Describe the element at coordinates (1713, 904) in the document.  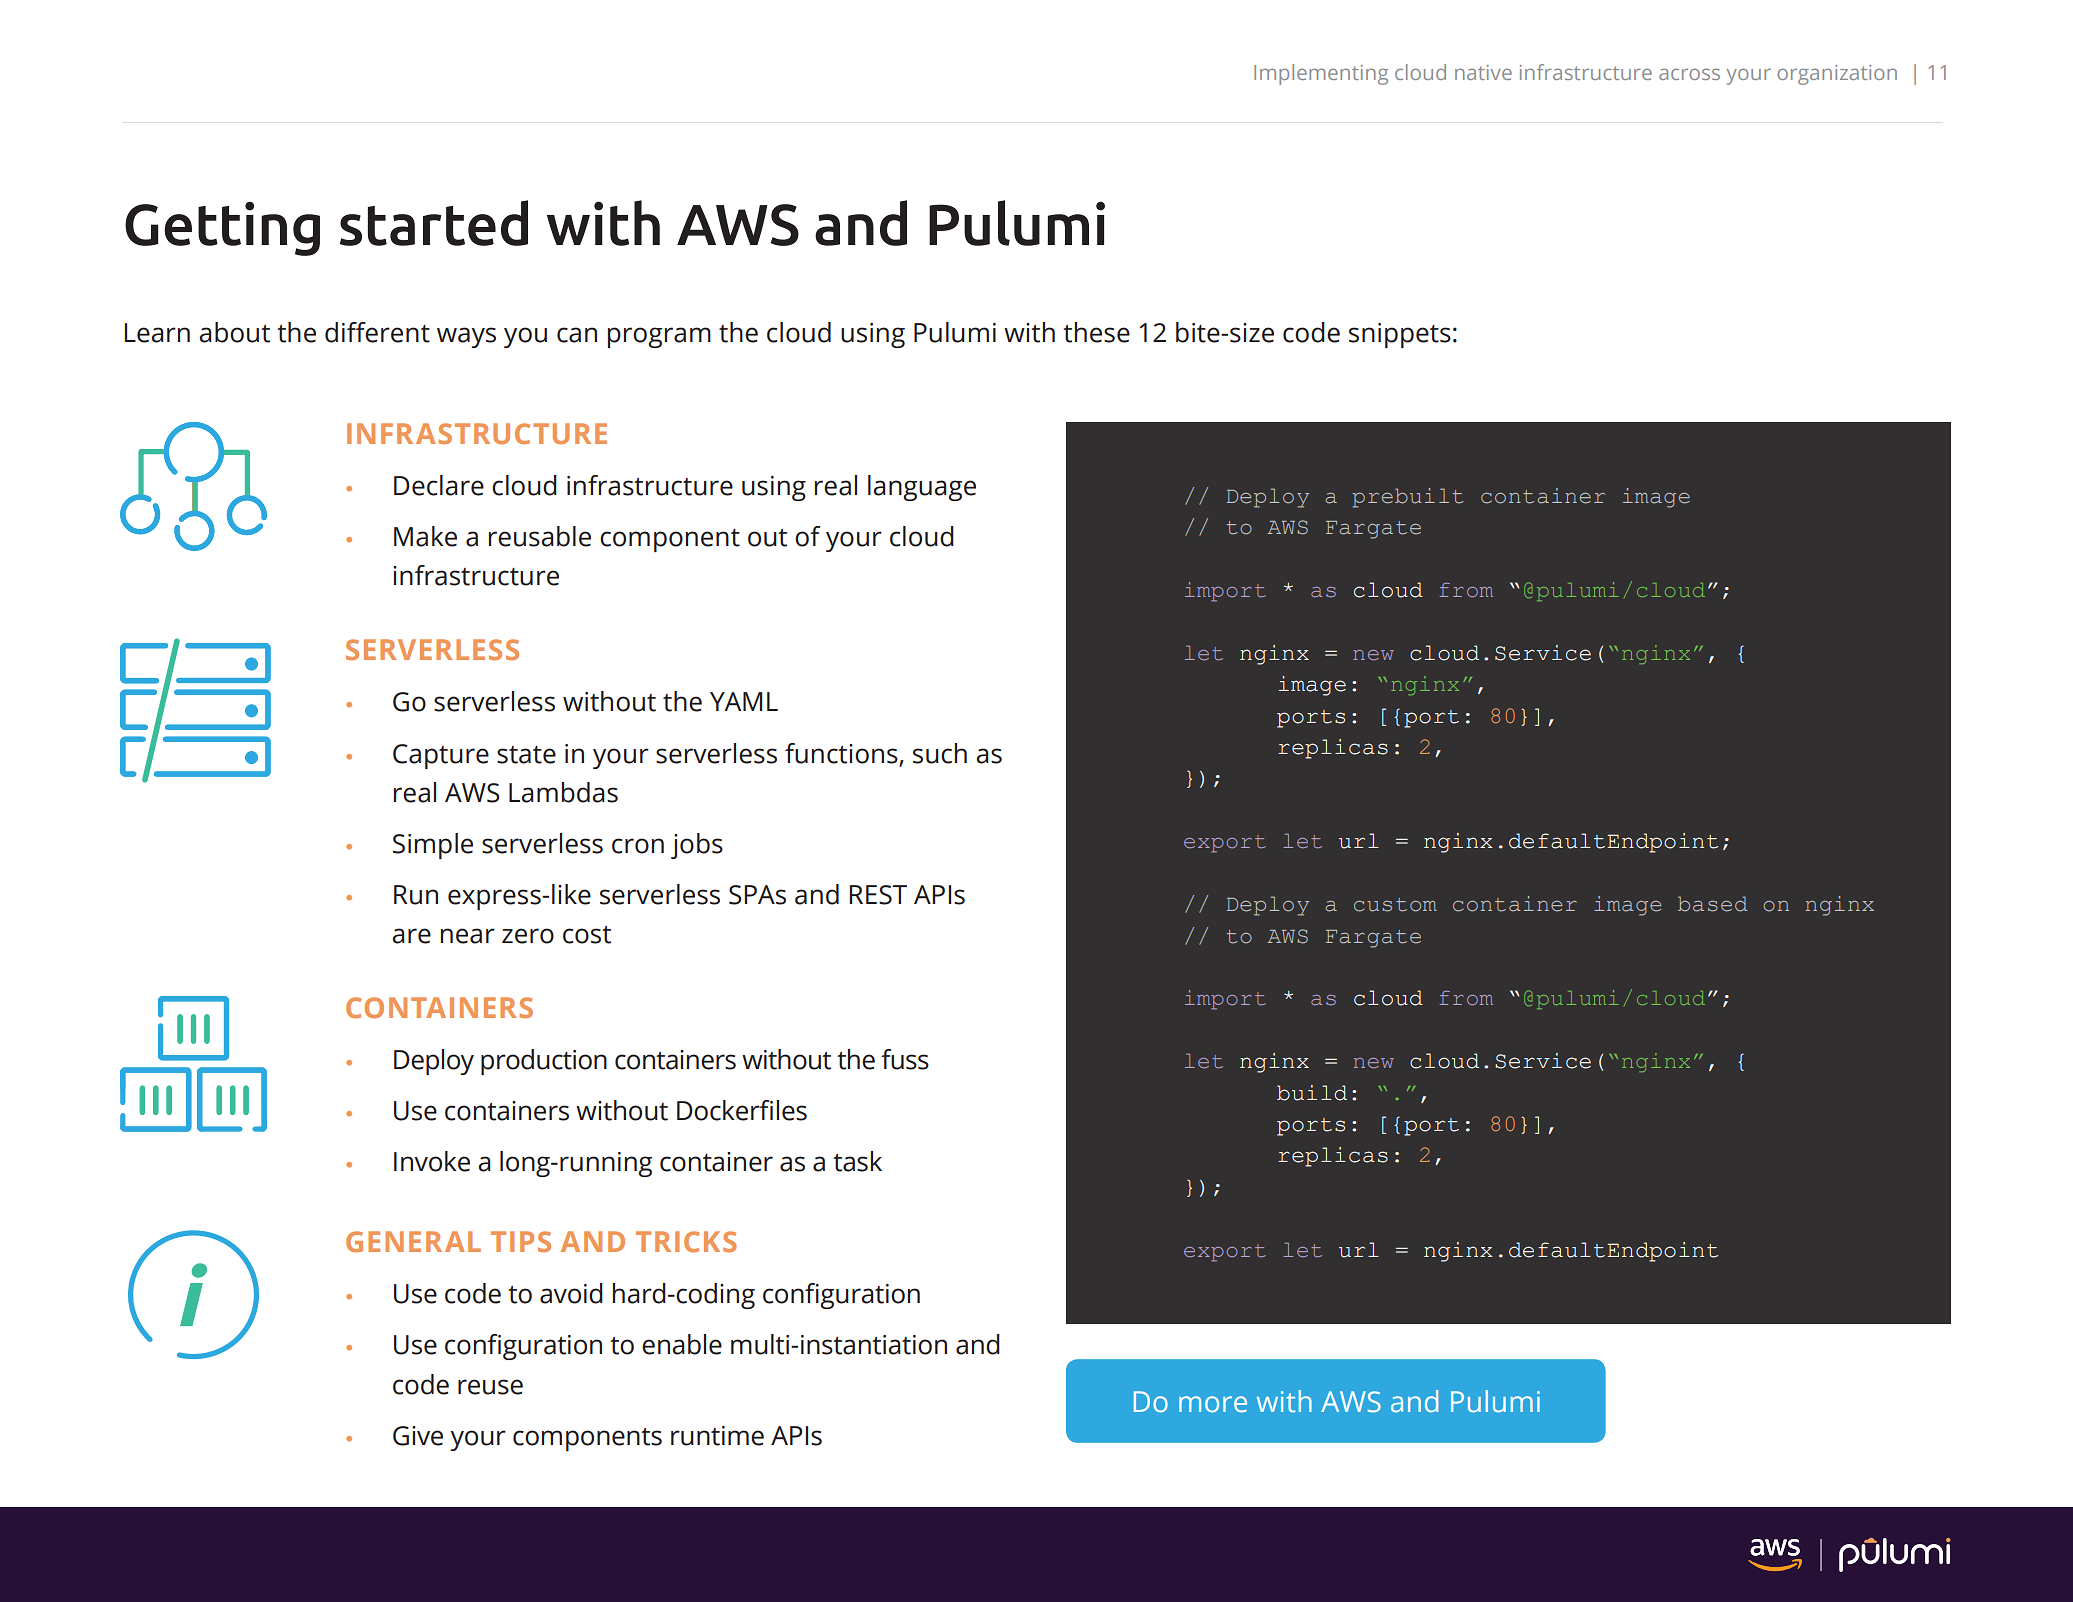
I see `based` at that location.
